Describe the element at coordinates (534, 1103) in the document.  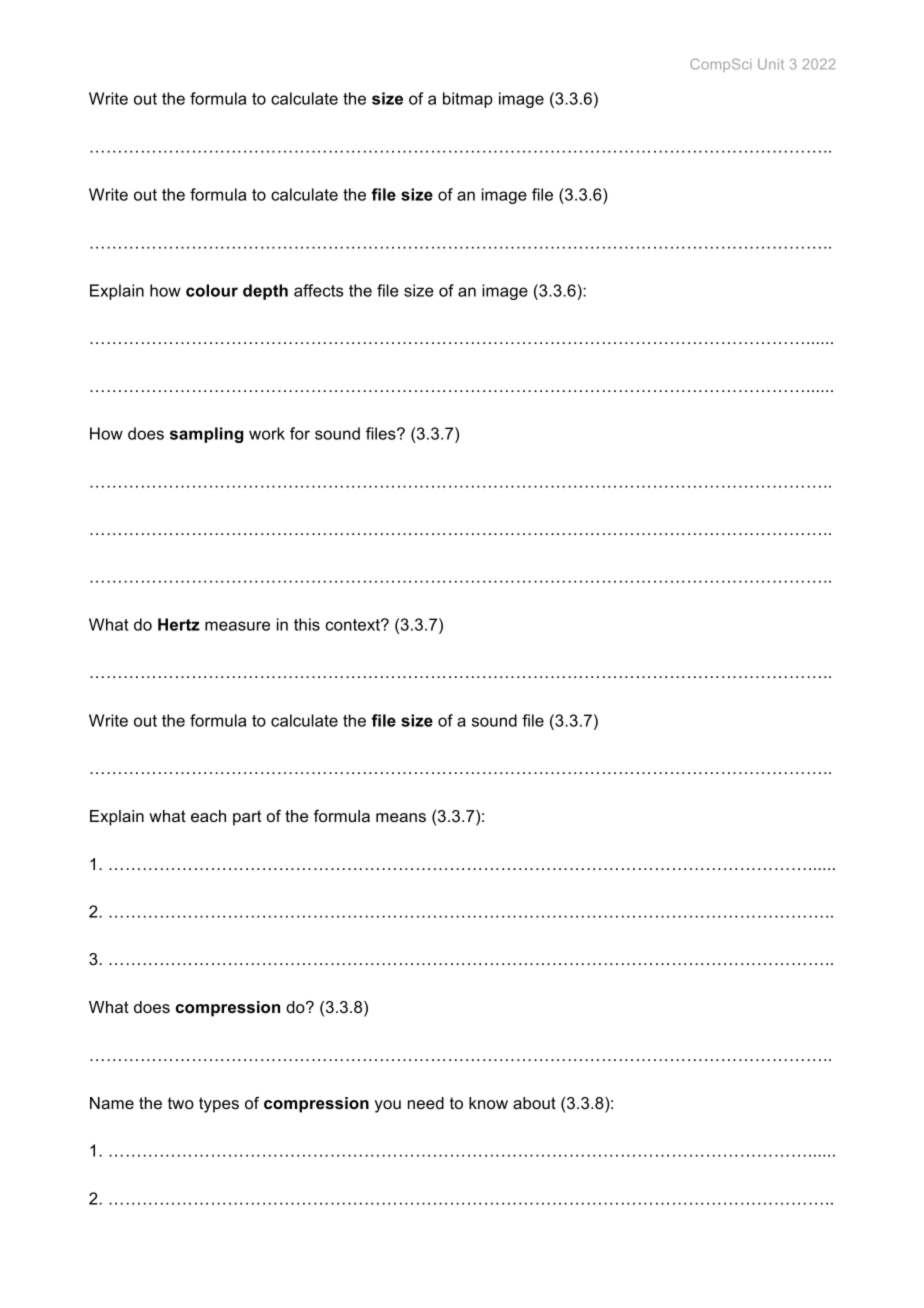
I see `about` at that location.
